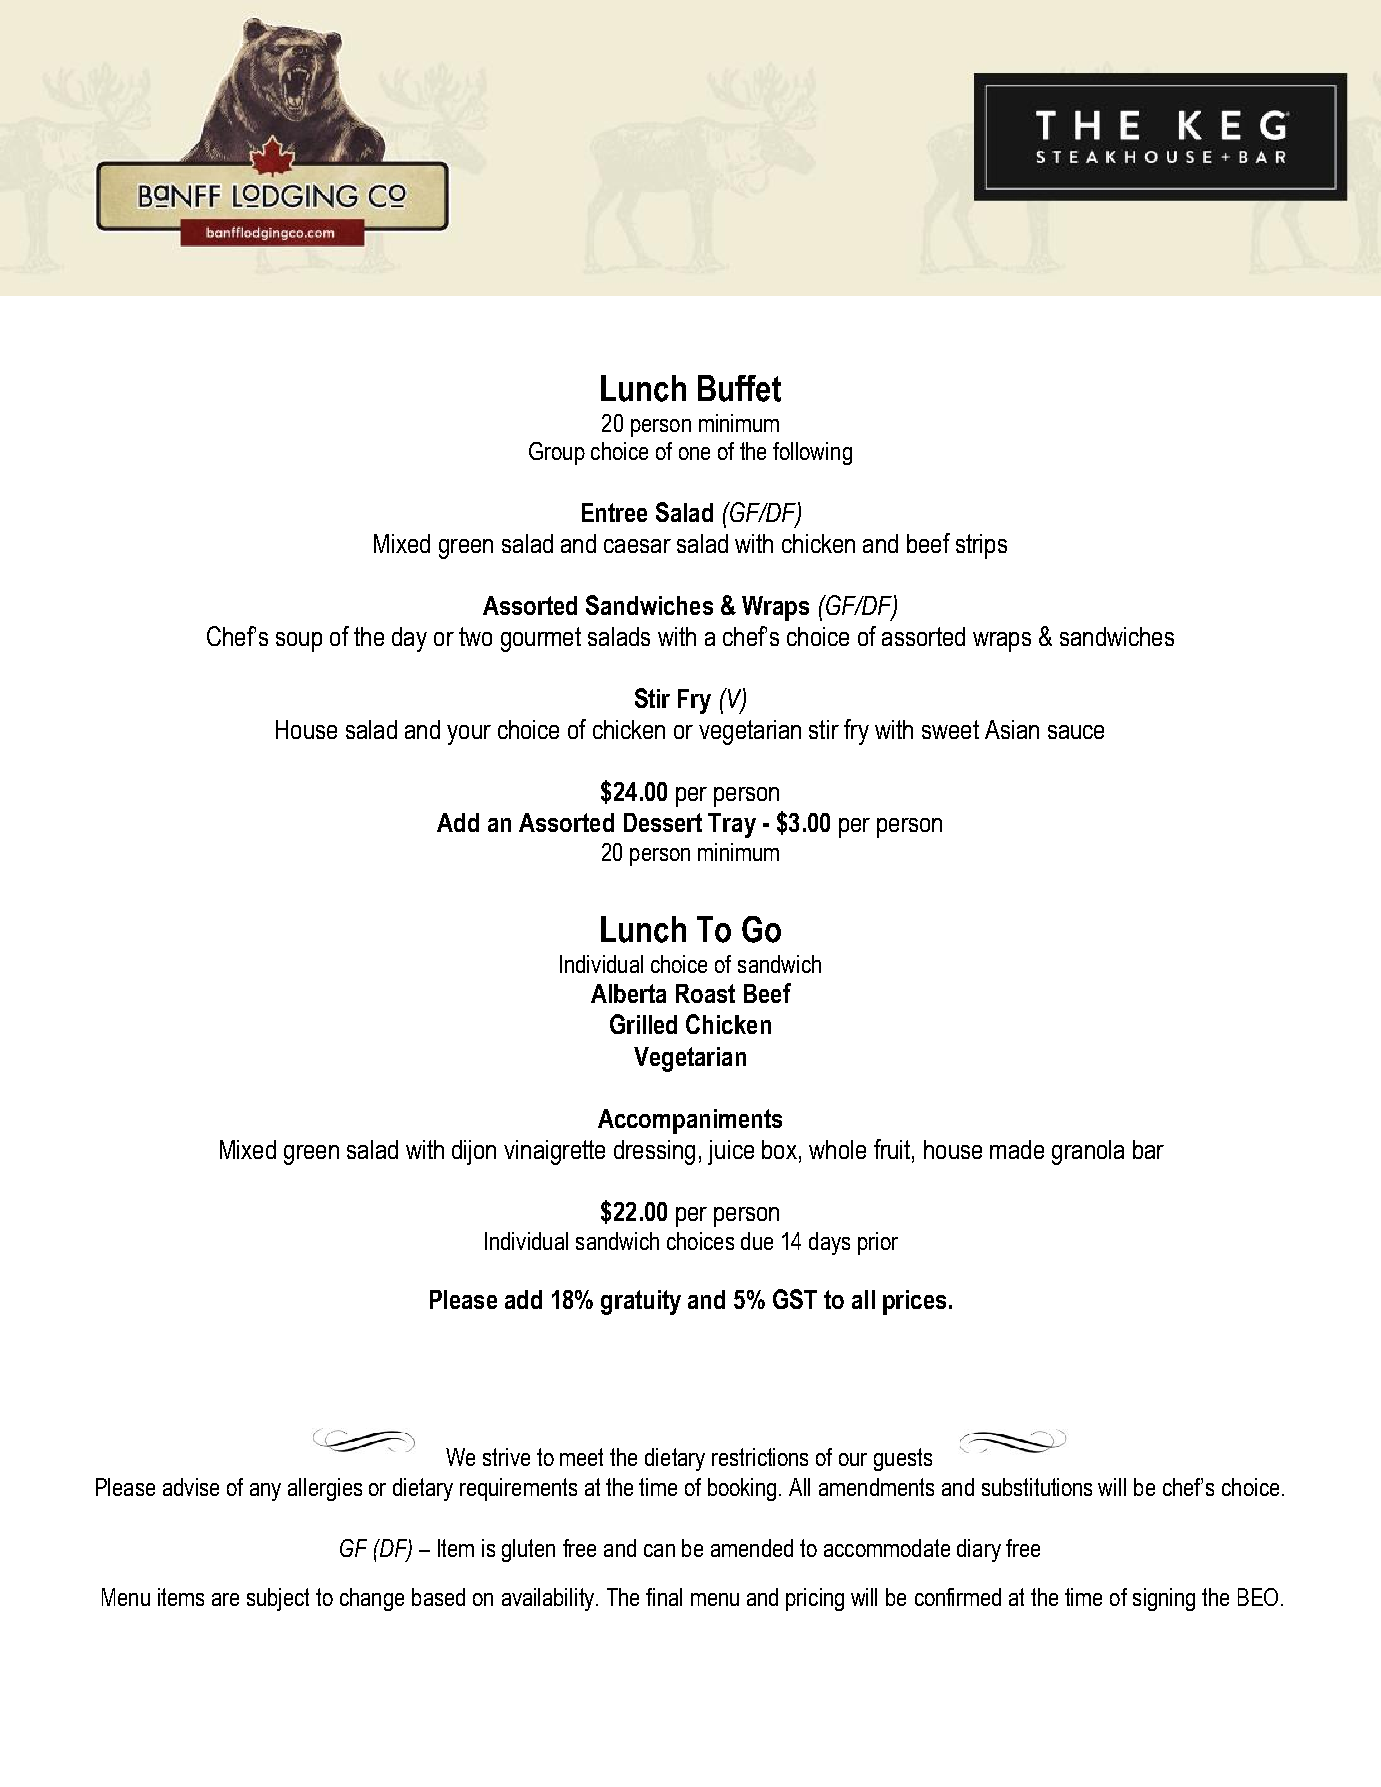 This screenshot has height=1787, width=1381. What do you see at coordinates (628, 993) in the screenshot?
I see `Alberta` at bounding box center [628, 993].
